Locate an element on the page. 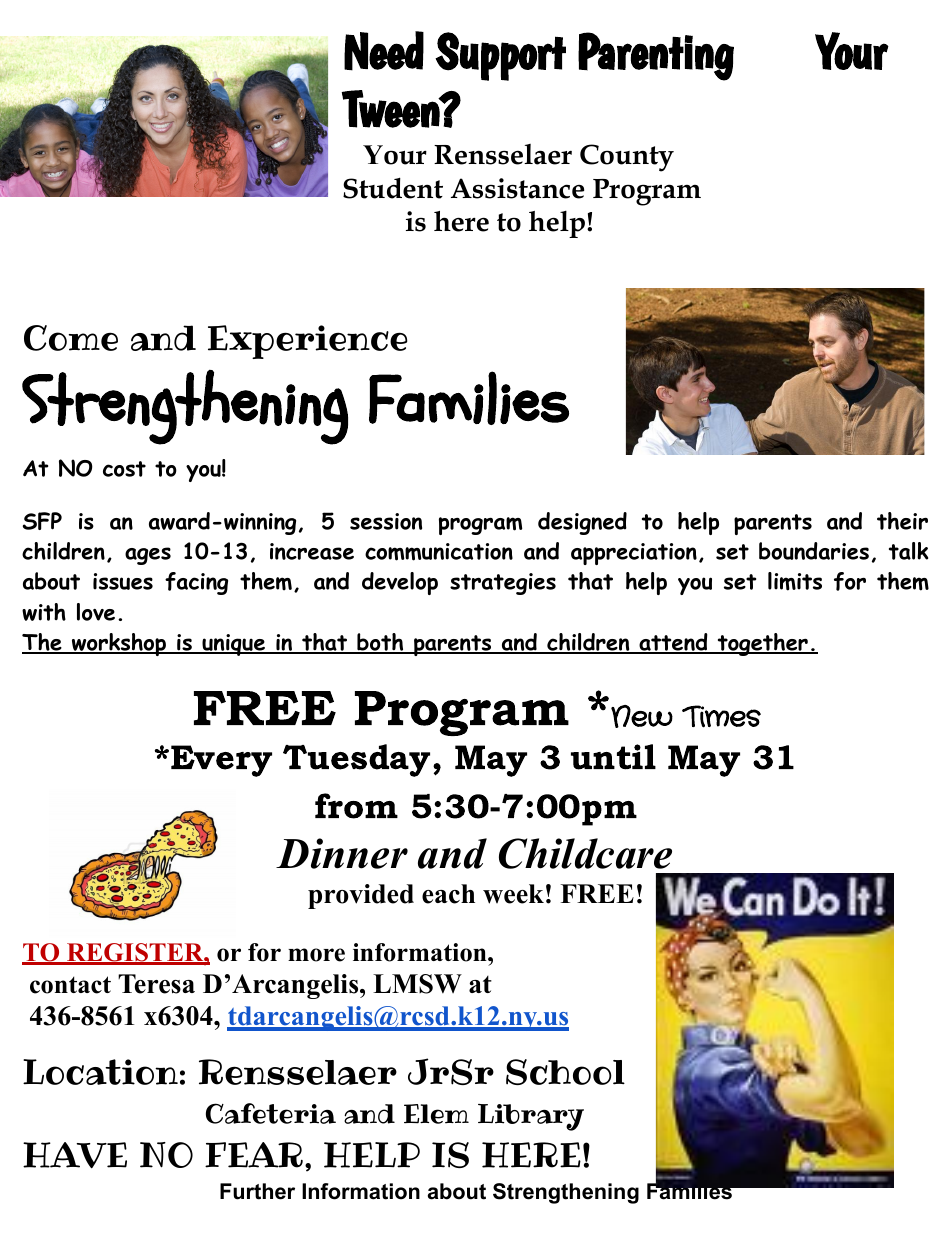  their is located at coordinates (902, 521).
